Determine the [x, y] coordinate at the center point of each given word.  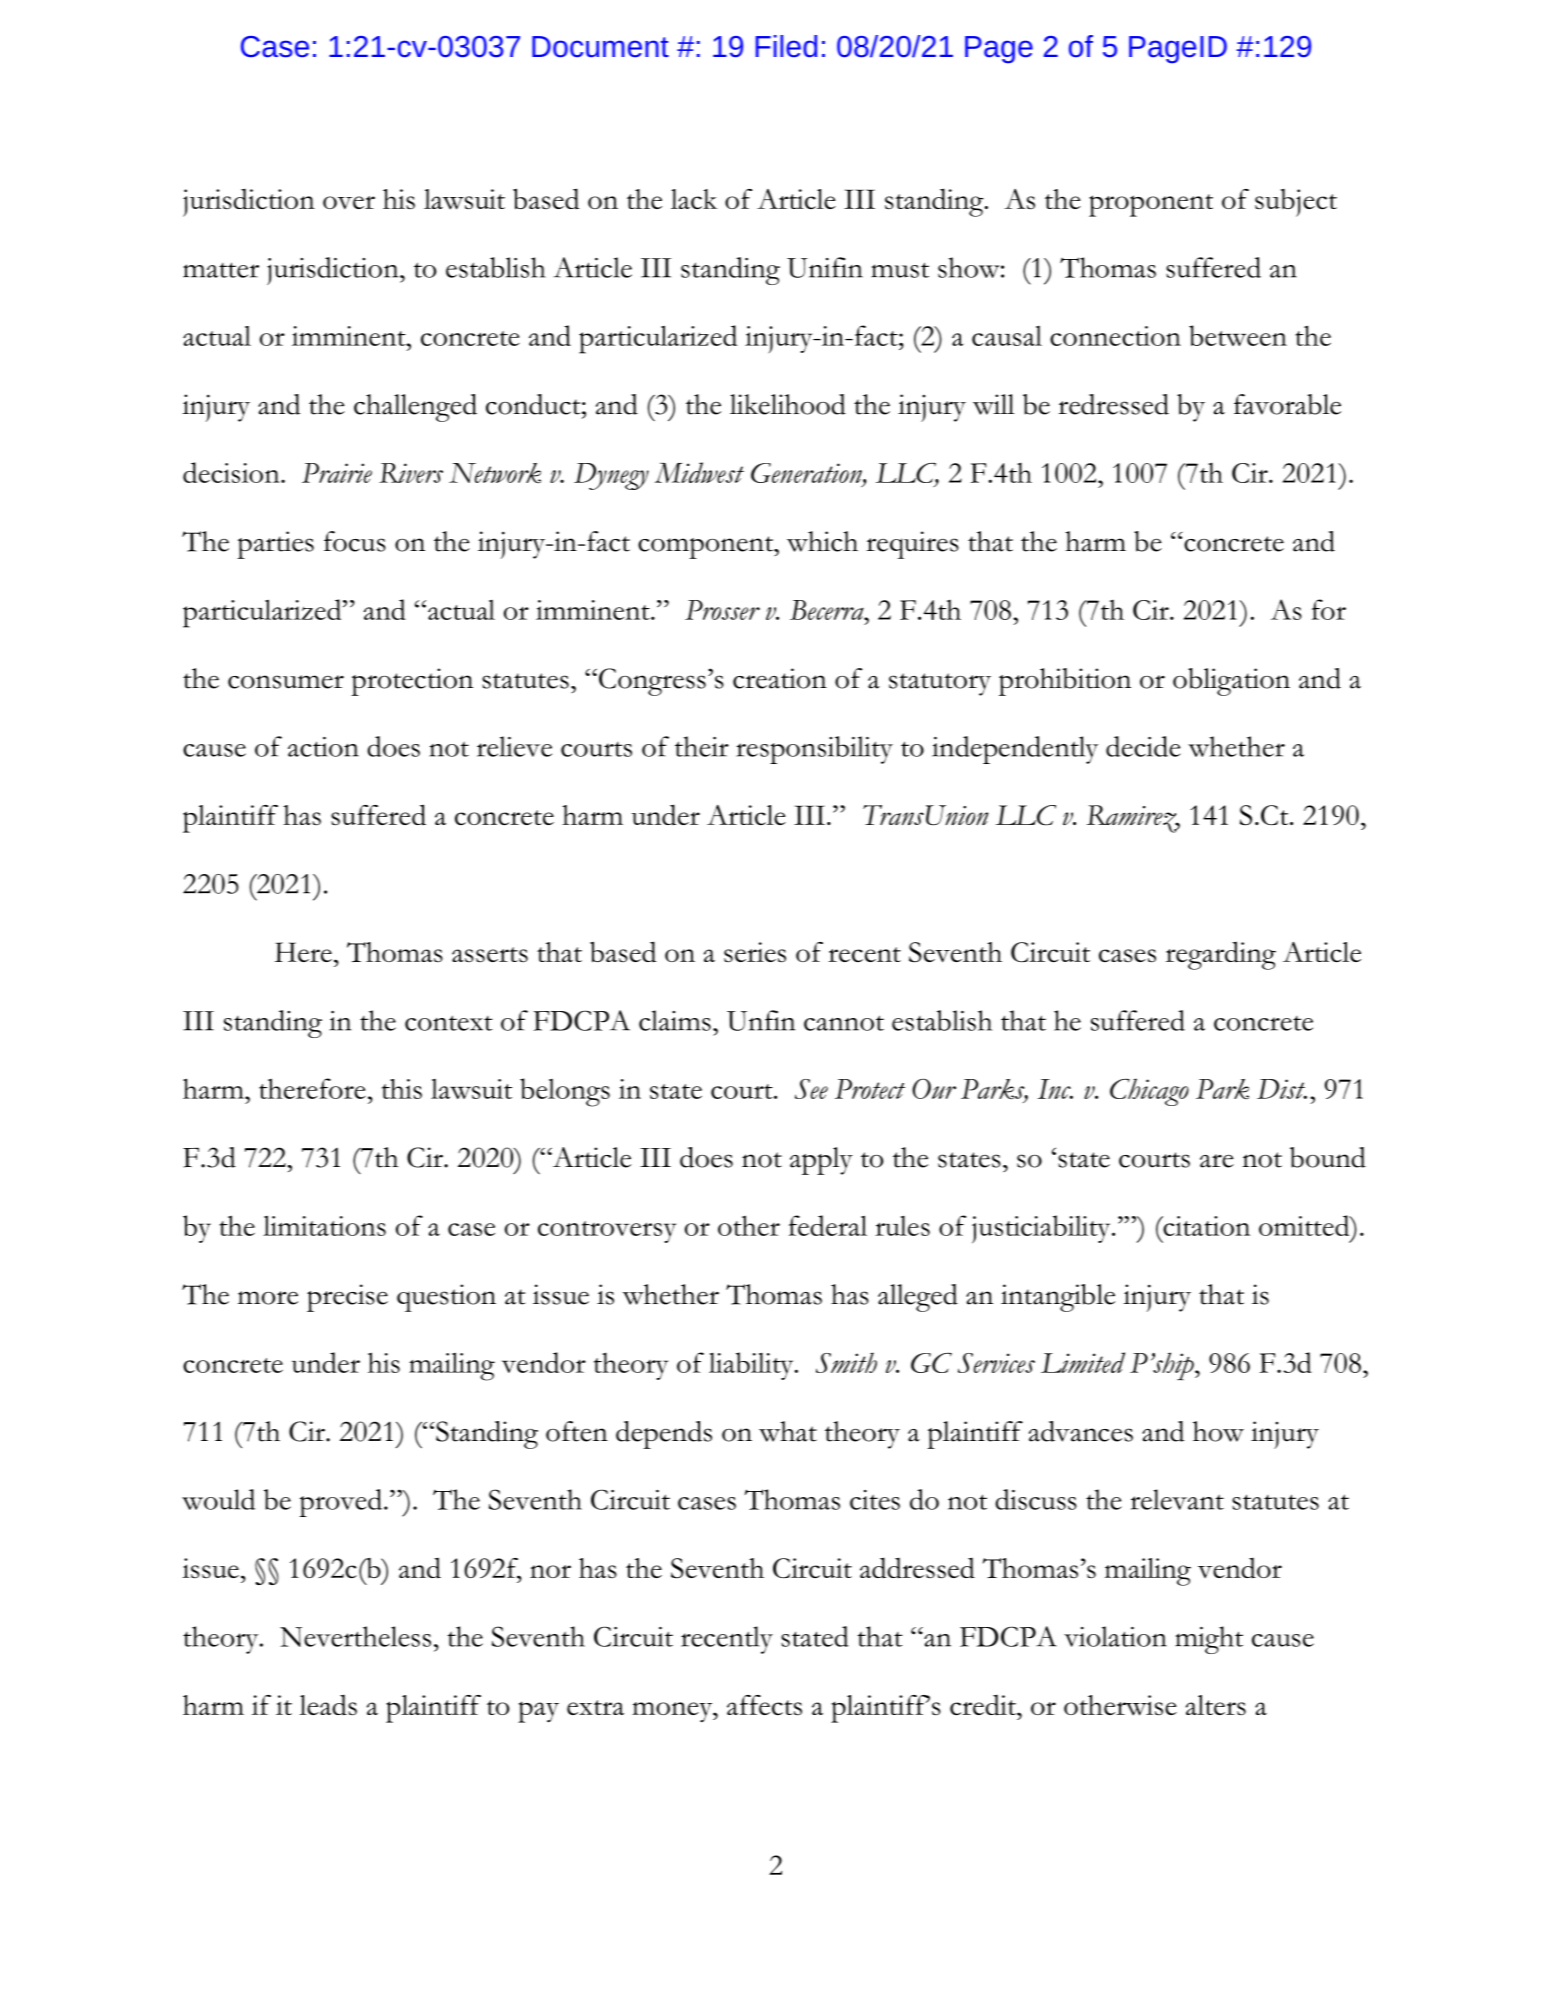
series [755, 952]
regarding [1221, 955]
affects [764, 1705]
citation [1205, 1226]
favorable [1287, 404]
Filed [786, 46]
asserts [490, 955]
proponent [1151, 205]
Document [600, 46]
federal [828, 1225]
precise [347, 1298]
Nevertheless [355, 1636]
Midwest [699, 472]
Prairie [337, 473]
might [1209, 1640]
